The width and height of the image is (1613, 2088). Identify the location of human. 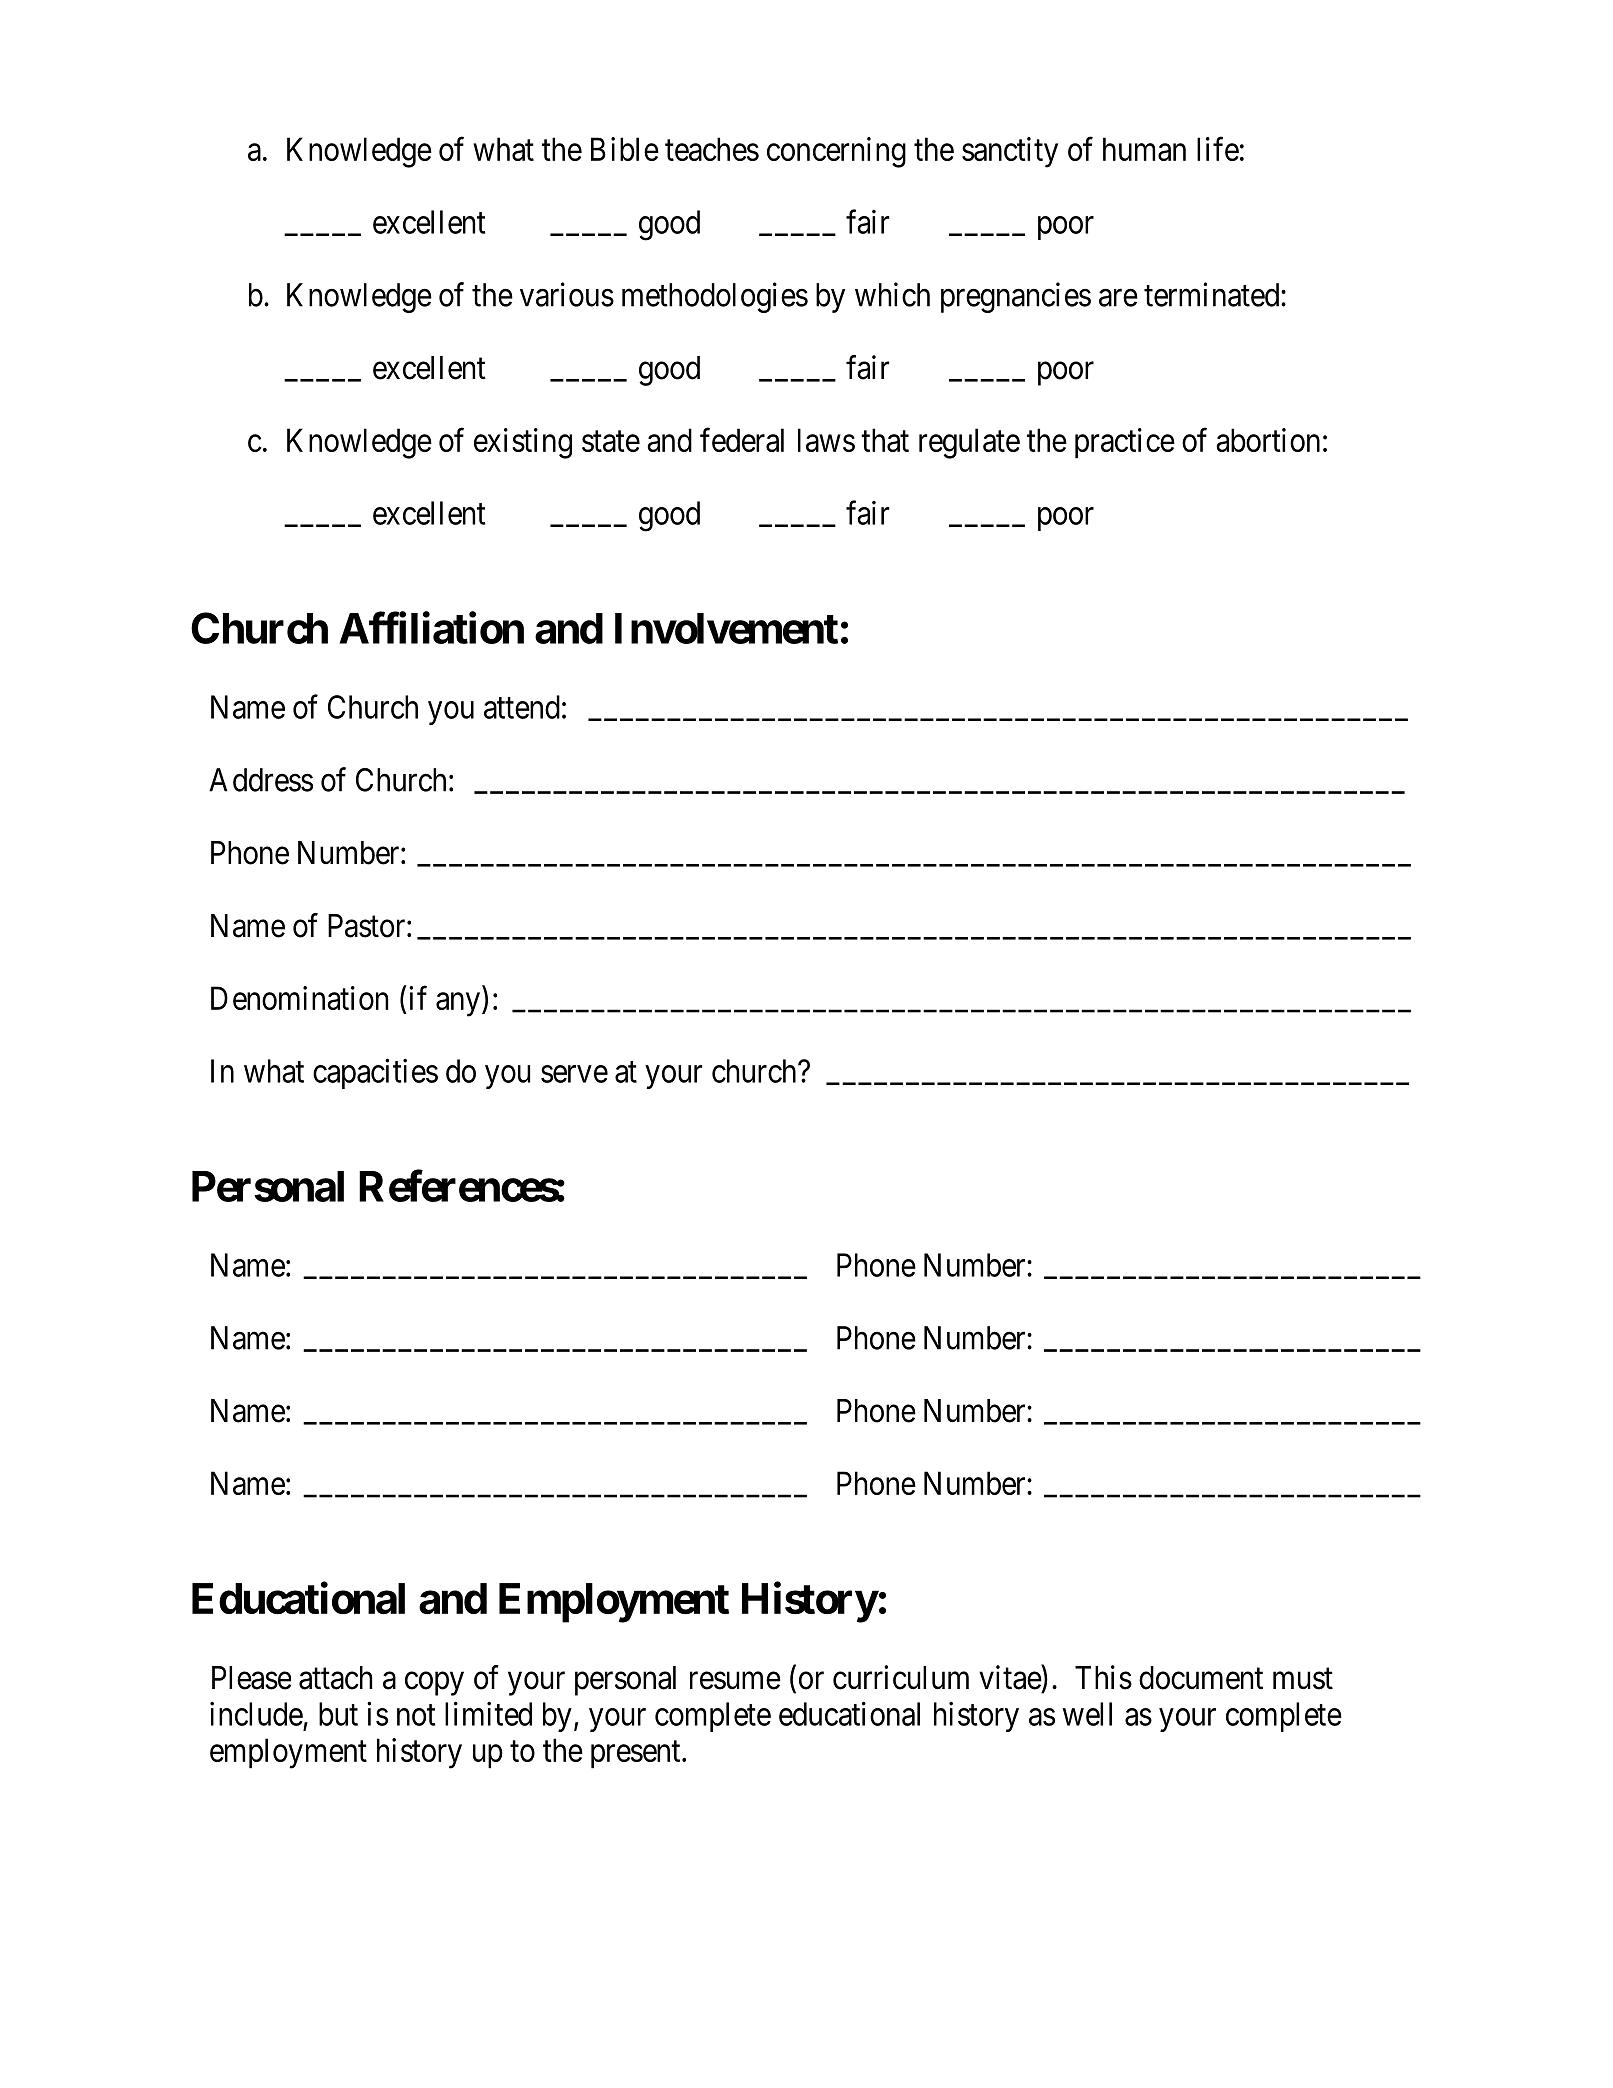
(1144, 149).
